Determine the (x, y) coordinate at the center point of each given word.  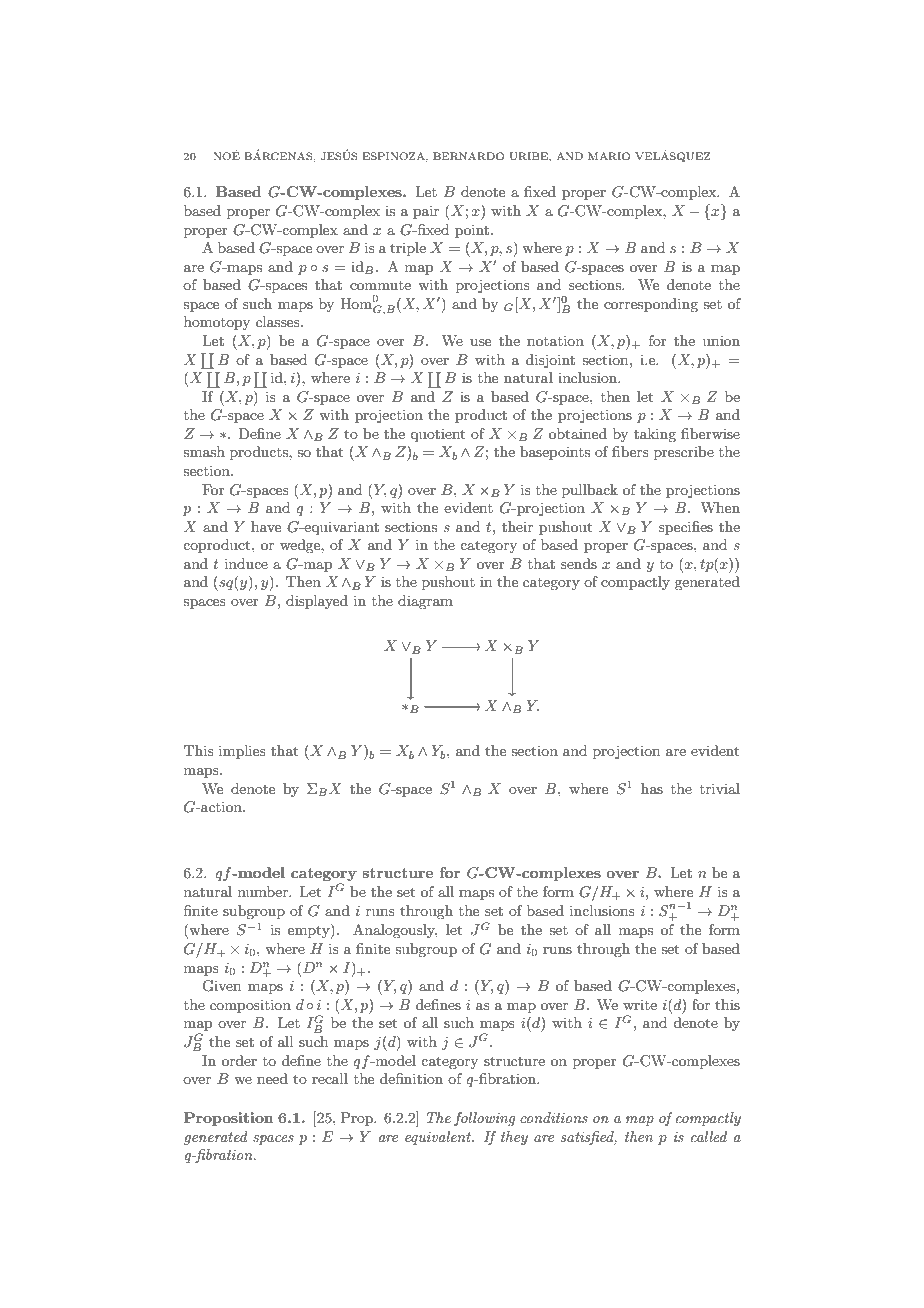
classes (279, 321)
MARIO (609, 156)
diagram (425, 602)
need (272, 1078)
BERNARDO (468, 156)
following (484, 1119)
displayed (317, 602)
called (709, 1136)
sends (579, 563)
